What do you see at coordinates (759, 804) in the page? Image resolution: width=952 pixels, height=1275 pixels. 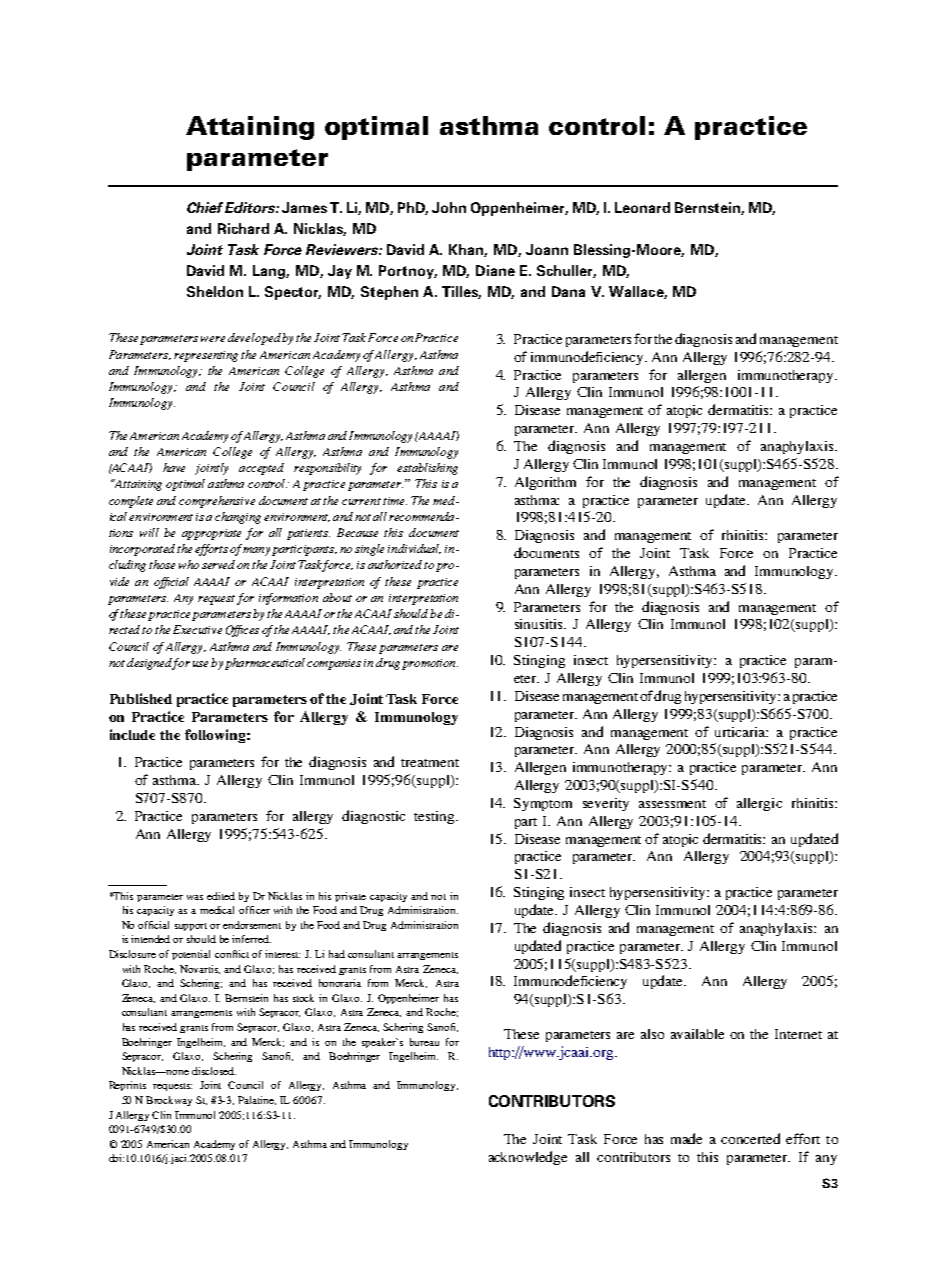 I see `allergic` at bounding box center [759, 804].
